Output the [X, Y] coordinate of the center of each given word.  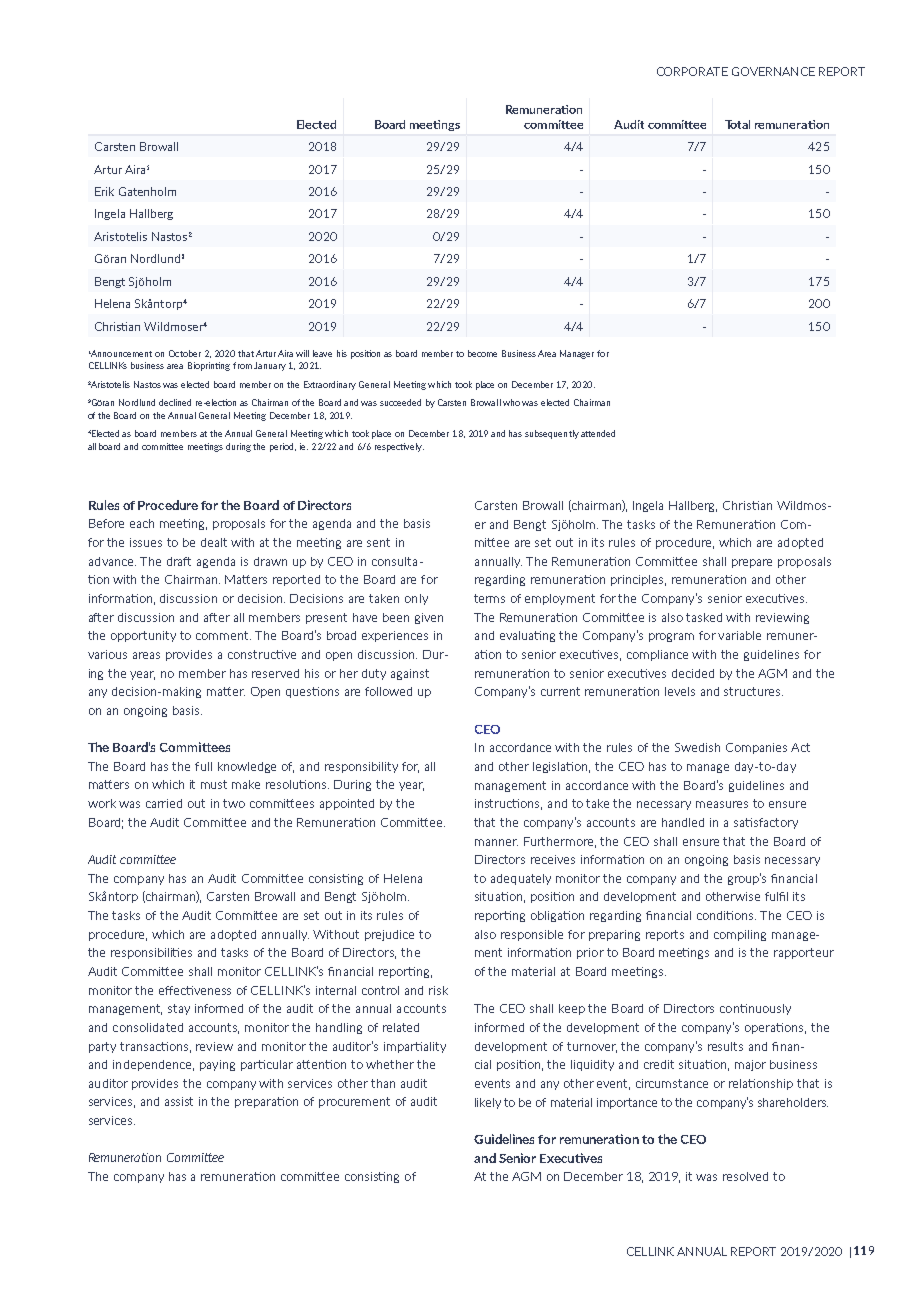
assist [179, 1101]
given [429, 618]
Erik [104, 191]
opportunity [143, 636]
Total [737, 124]
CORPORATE [692, 71]
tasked [704, 617]
